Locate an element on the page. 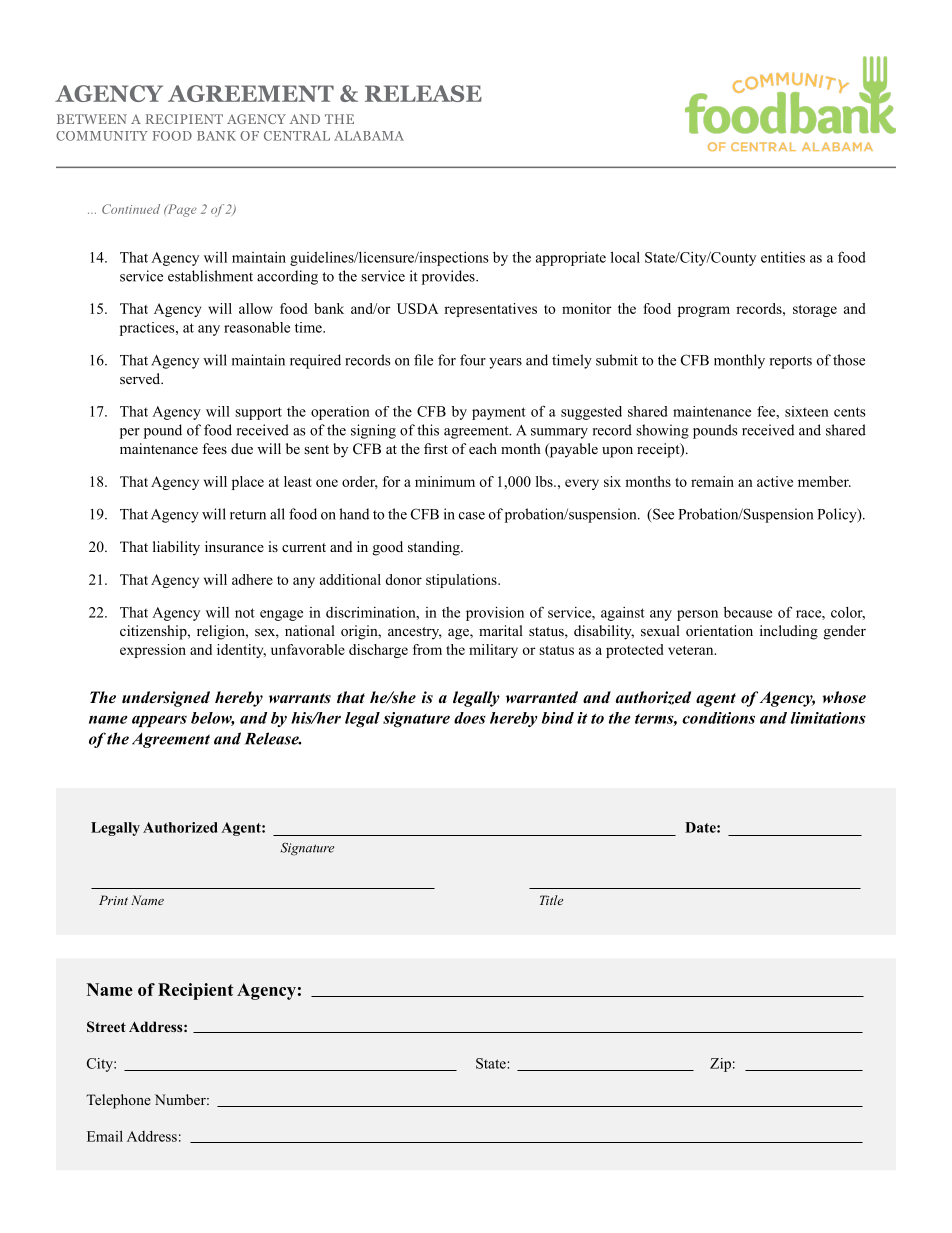 The image size is (952, 1233). entities is located at coordinates (783, 257).
